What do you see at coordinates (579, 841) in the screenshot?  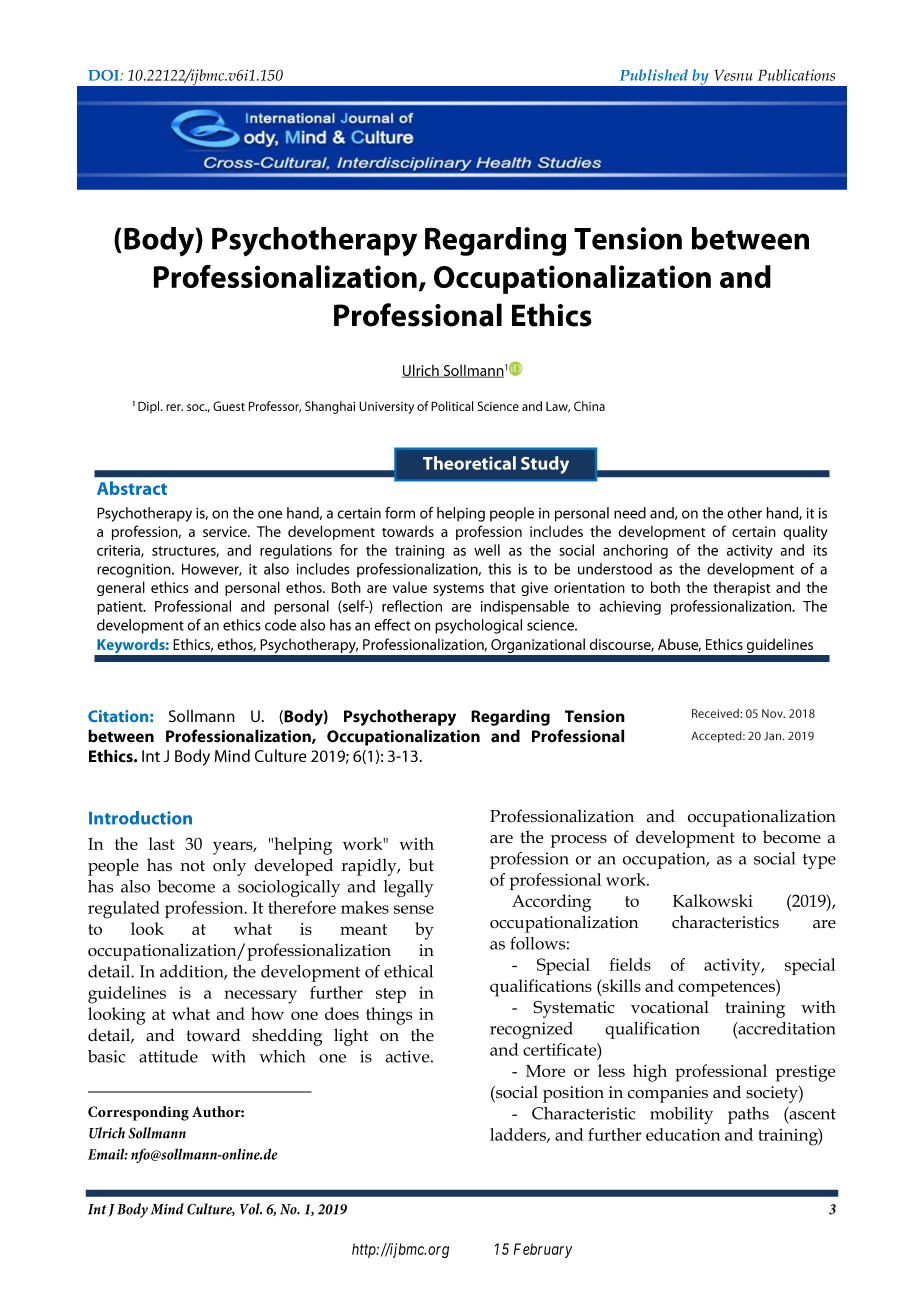 I see `process` at bounding box center [579, 841].
